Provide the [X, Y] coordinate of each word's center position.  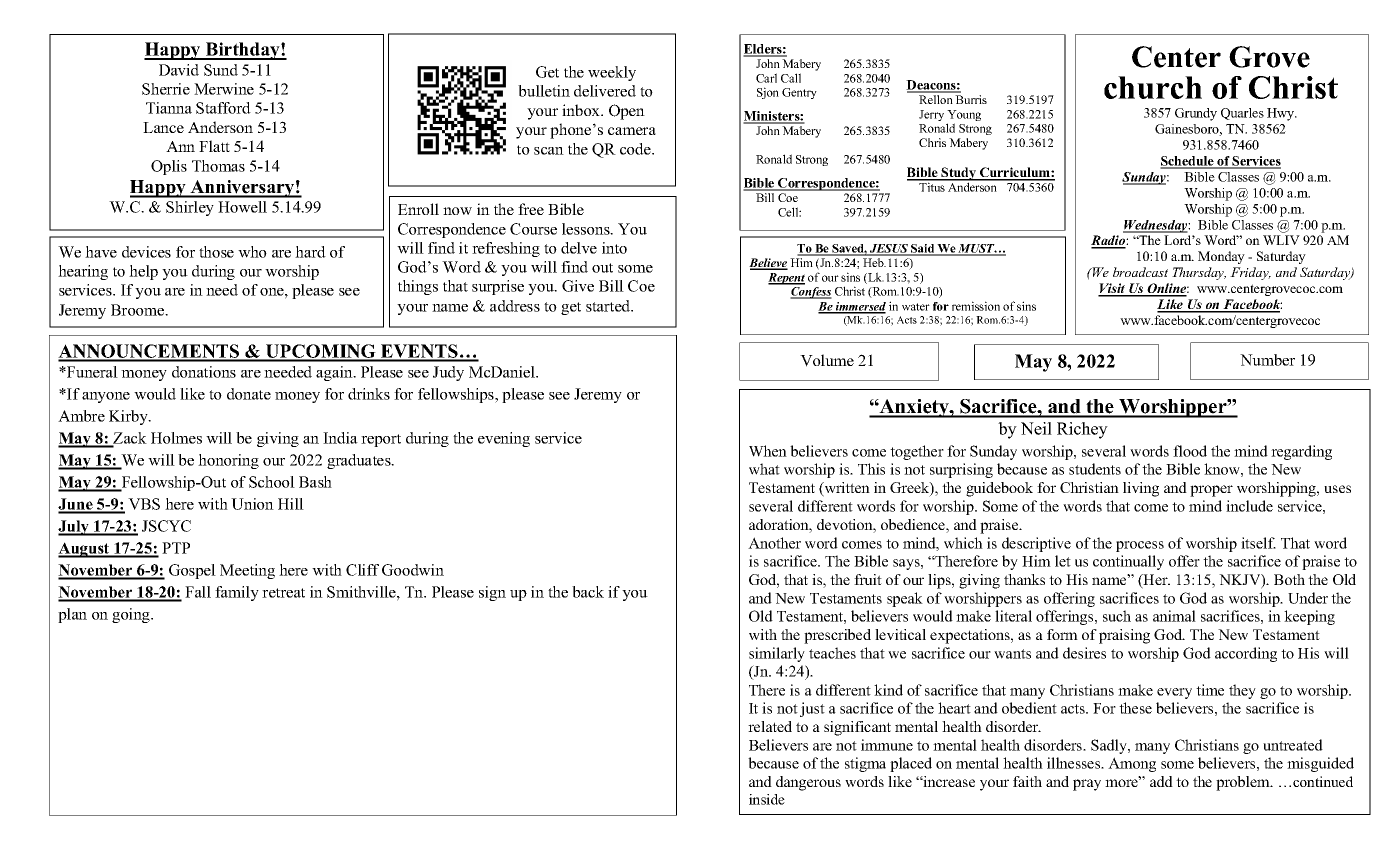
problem [1244, 783]
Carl [766, 78]
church [1153, 87]
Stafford [223, 108]
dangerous [808, 783]
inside [767, 799]
